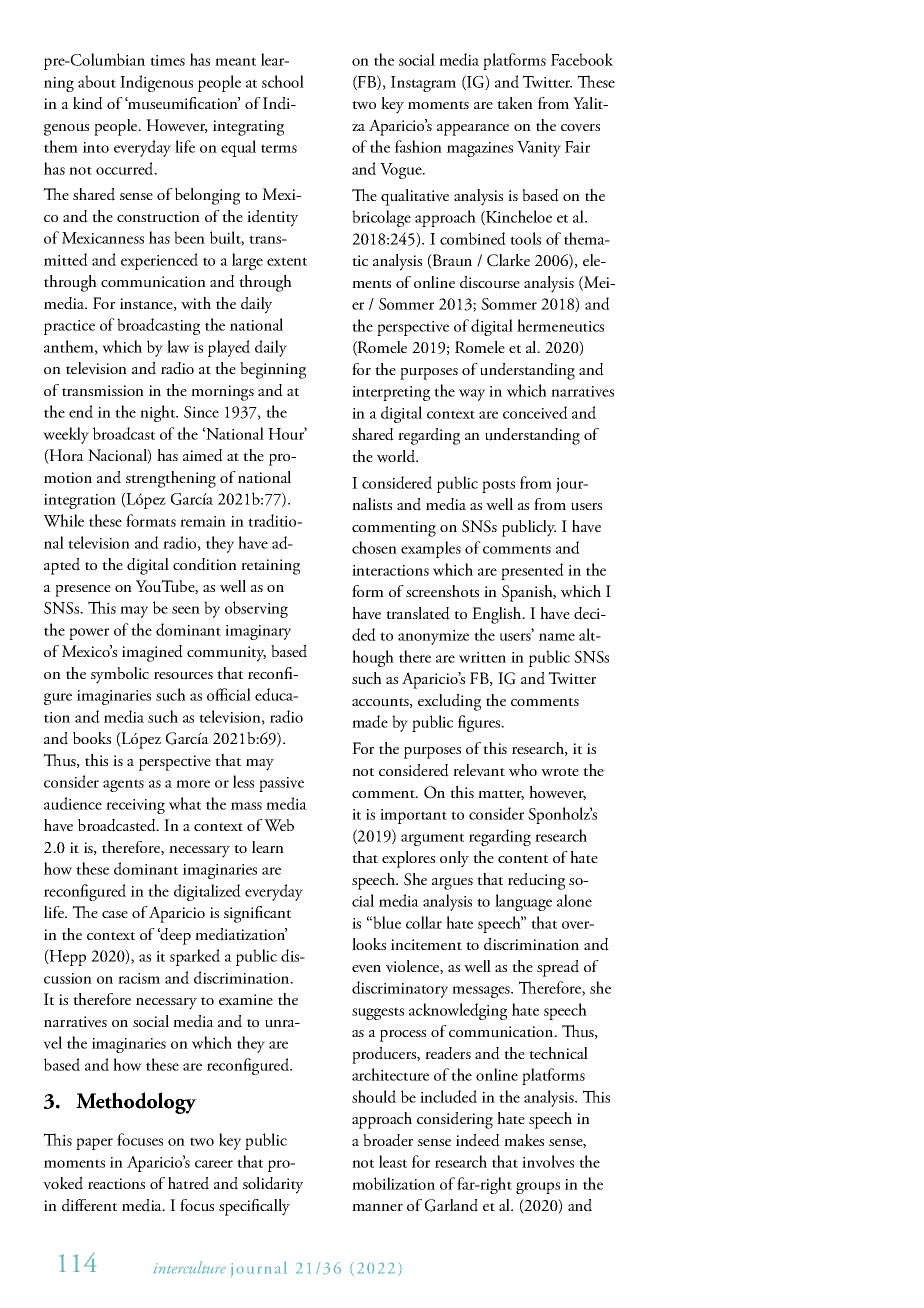  I want to click on imagined, so click(152, 653).
